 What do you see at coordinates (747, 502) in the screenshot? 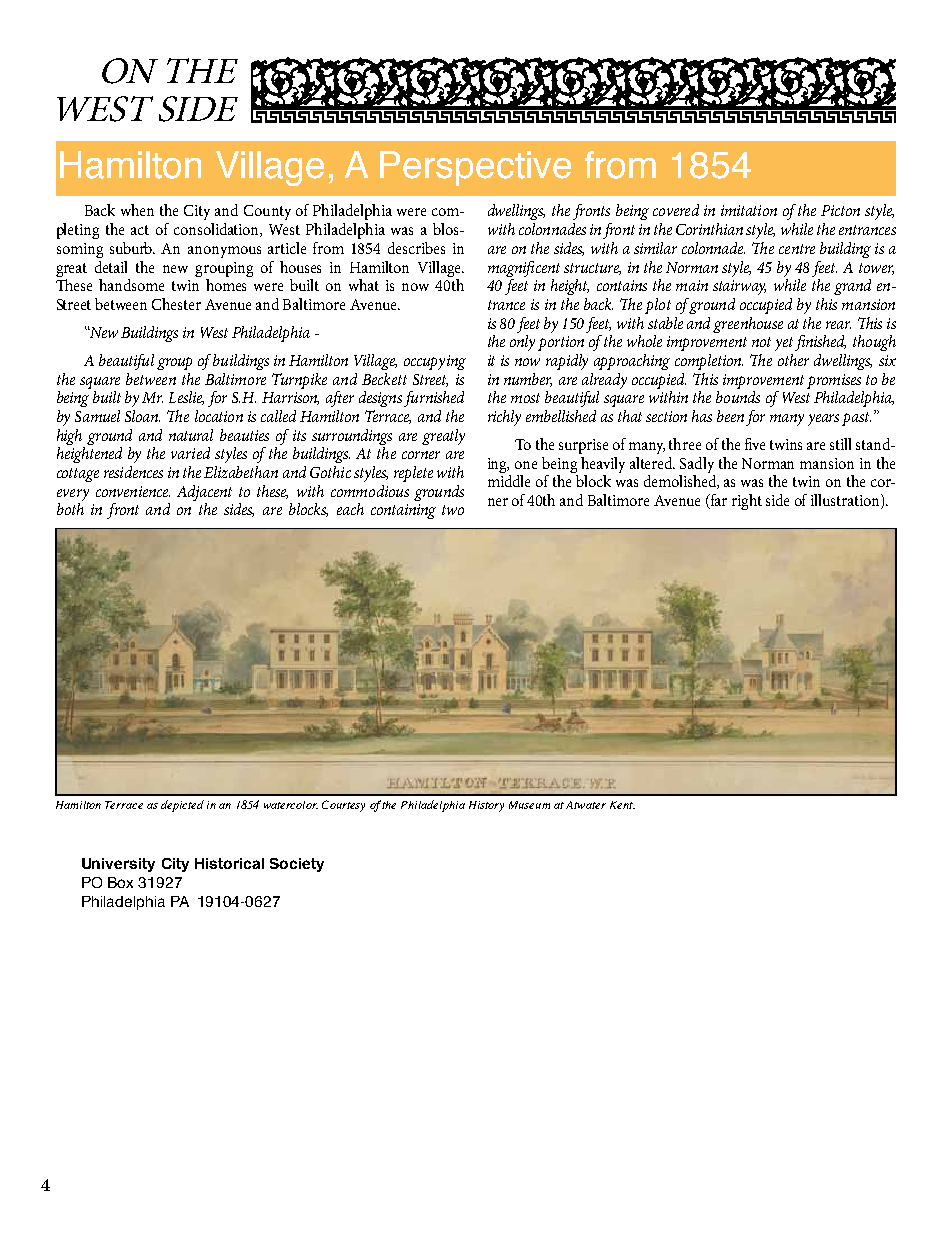
I see `right` at bounding box center [747, 502].
